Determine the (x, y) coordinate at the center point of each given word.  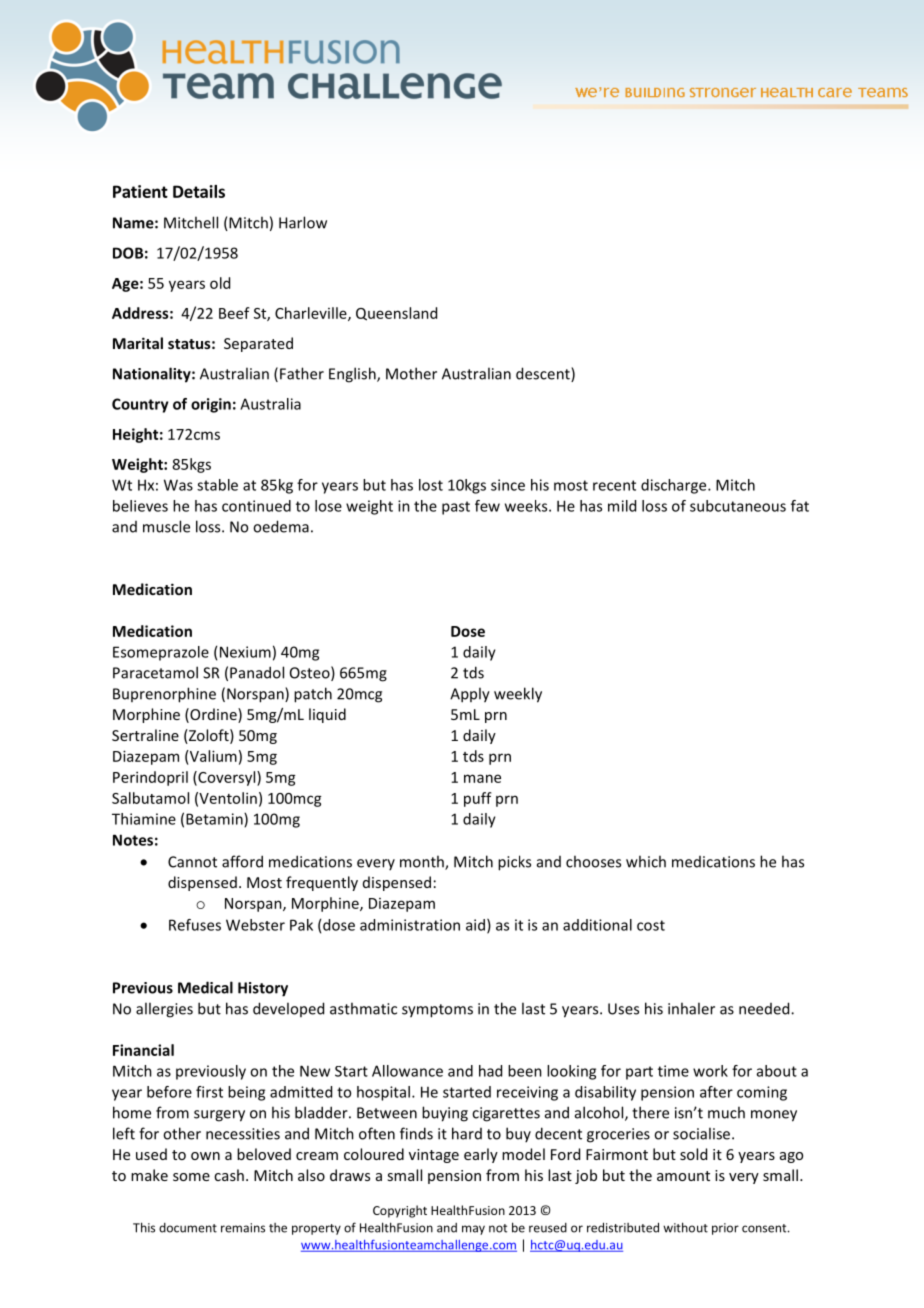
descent (544, 374)
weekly (518, 695)
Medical (205, 987)
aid (477, 926)
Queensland (396, 314)
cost (651, 925)
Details (199, 191)
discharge (675, 486)
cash (229, 1175)
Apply (470, 695)
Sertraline (145, 735)
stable (217, 485)
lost (431, 485)
